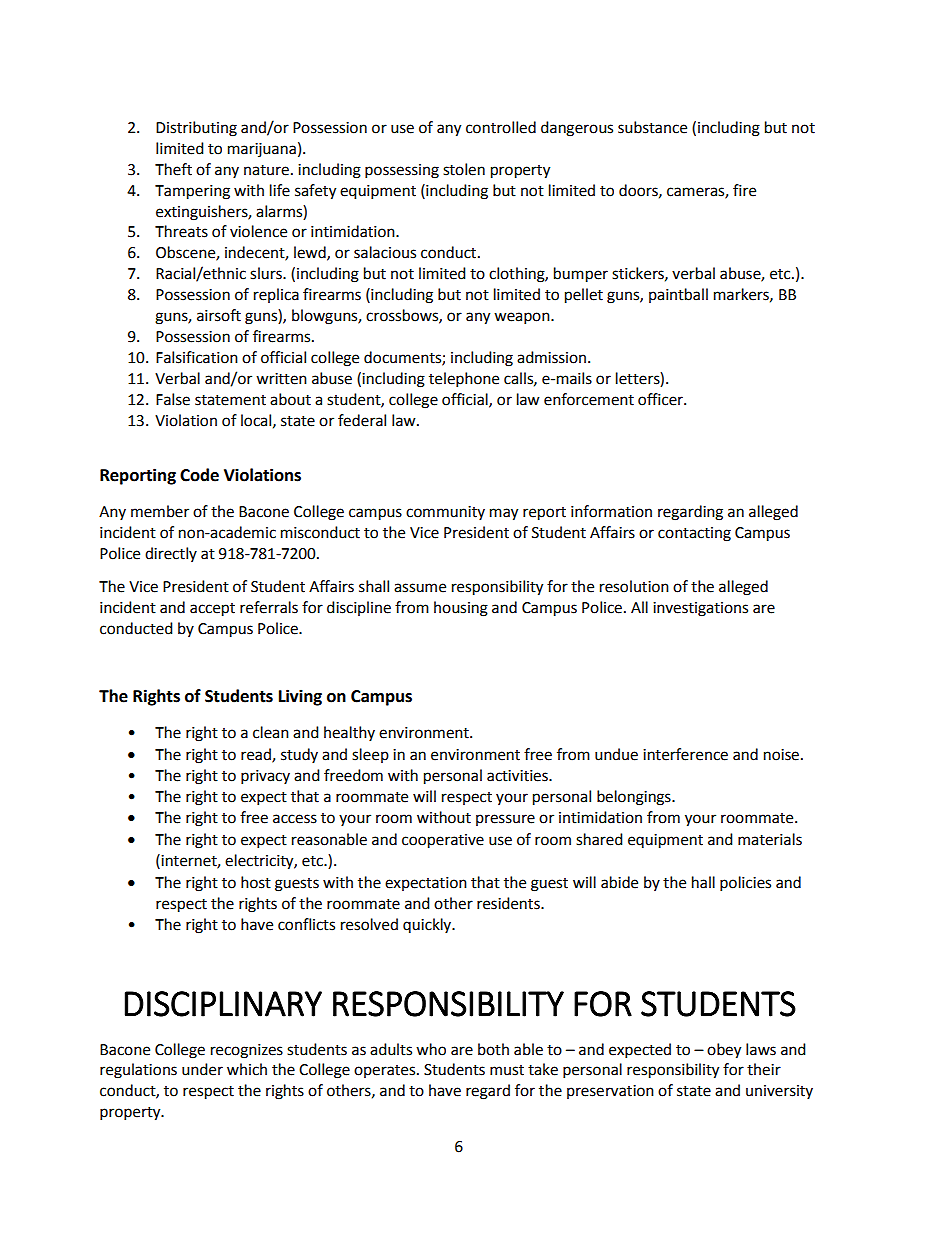 The height and width of the screenshot is (1233, 952). Describe the element at coordinates (196, 129) in the screenshot. I see `Distributing` at that location.
